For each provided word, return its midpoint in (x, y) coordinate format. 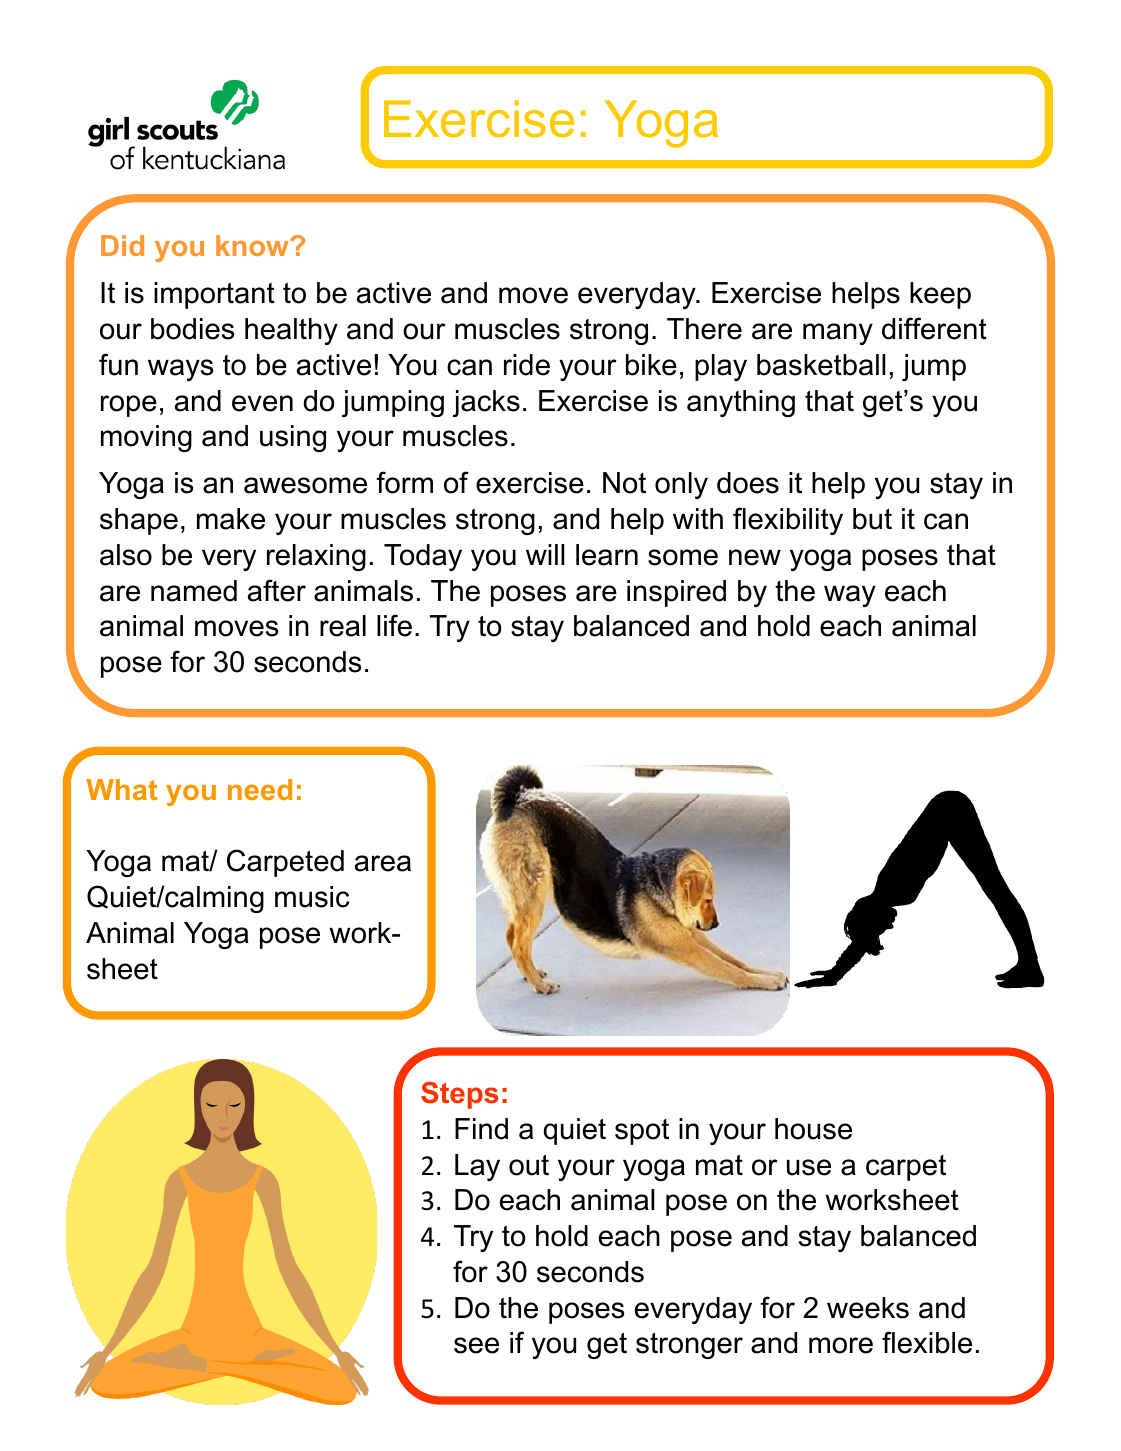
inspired (676, 593)
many (838, 334)
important (214, 295)
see (476, 1345)
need (260, 789)
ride (527, 365)
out (529, 1165)
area (383, 863)
